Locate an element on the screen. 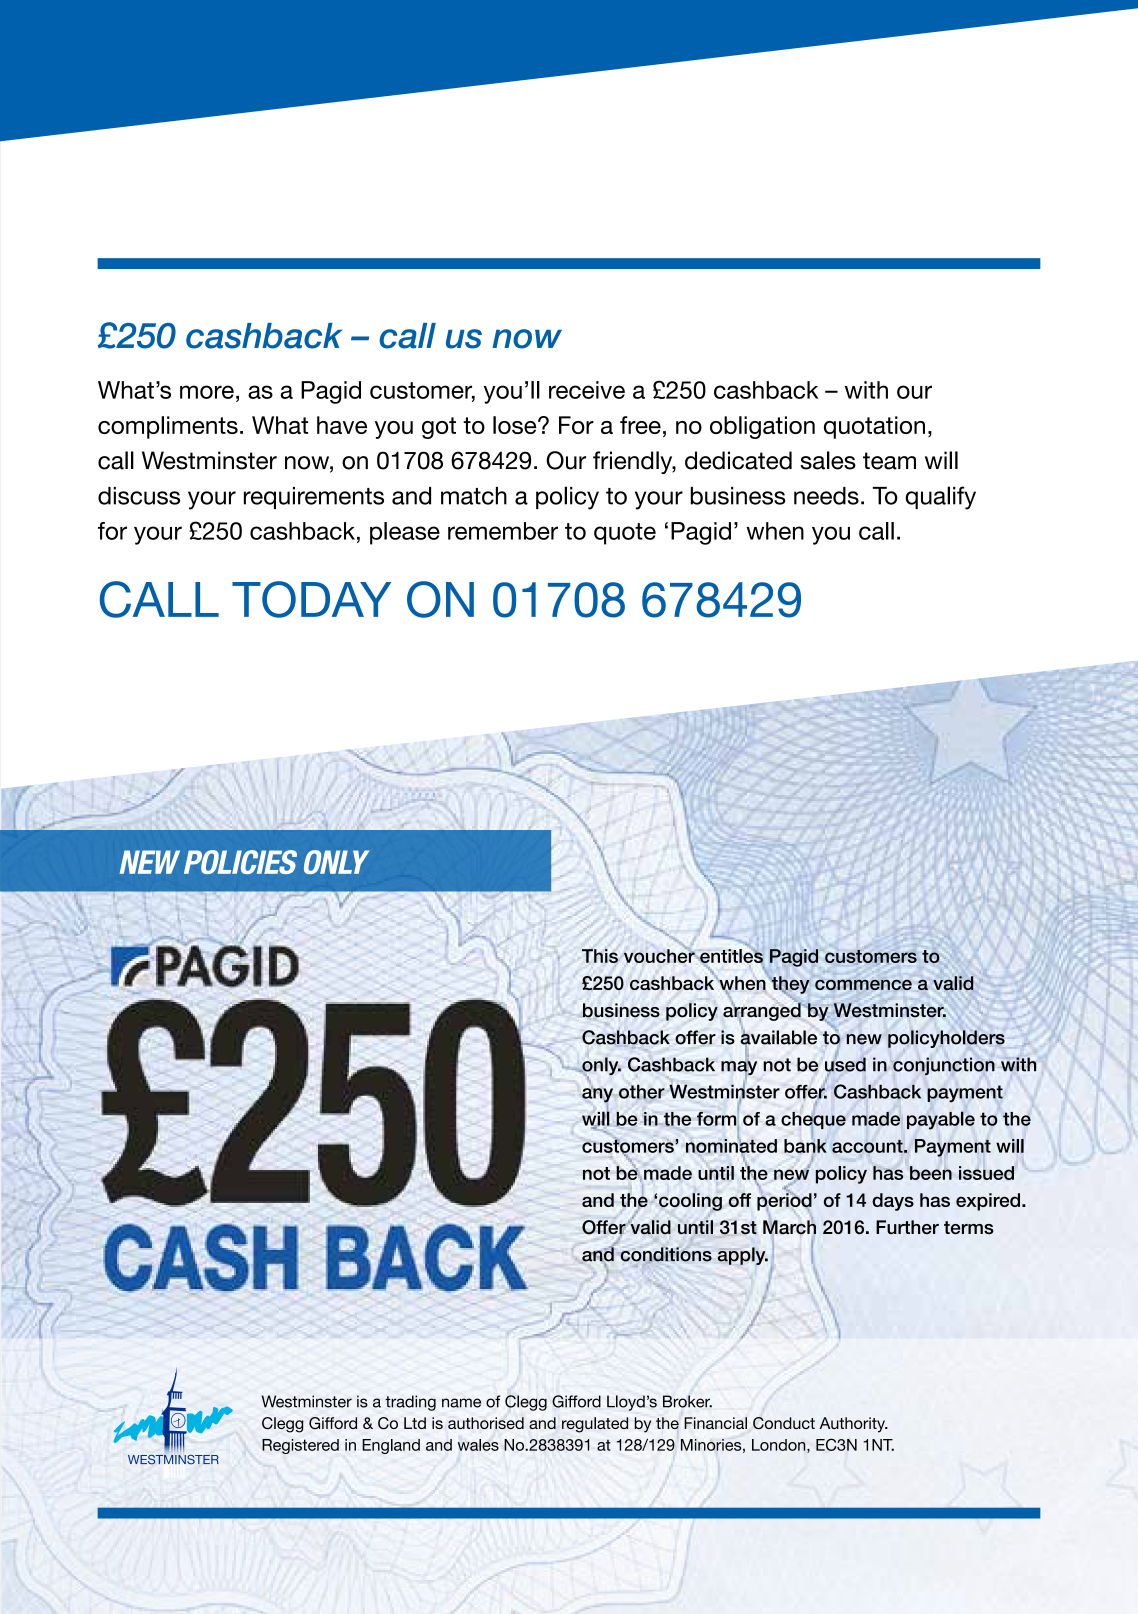 The width and height of the screenshot is (1138, 1614). more is located at coordinates (207, 392).
